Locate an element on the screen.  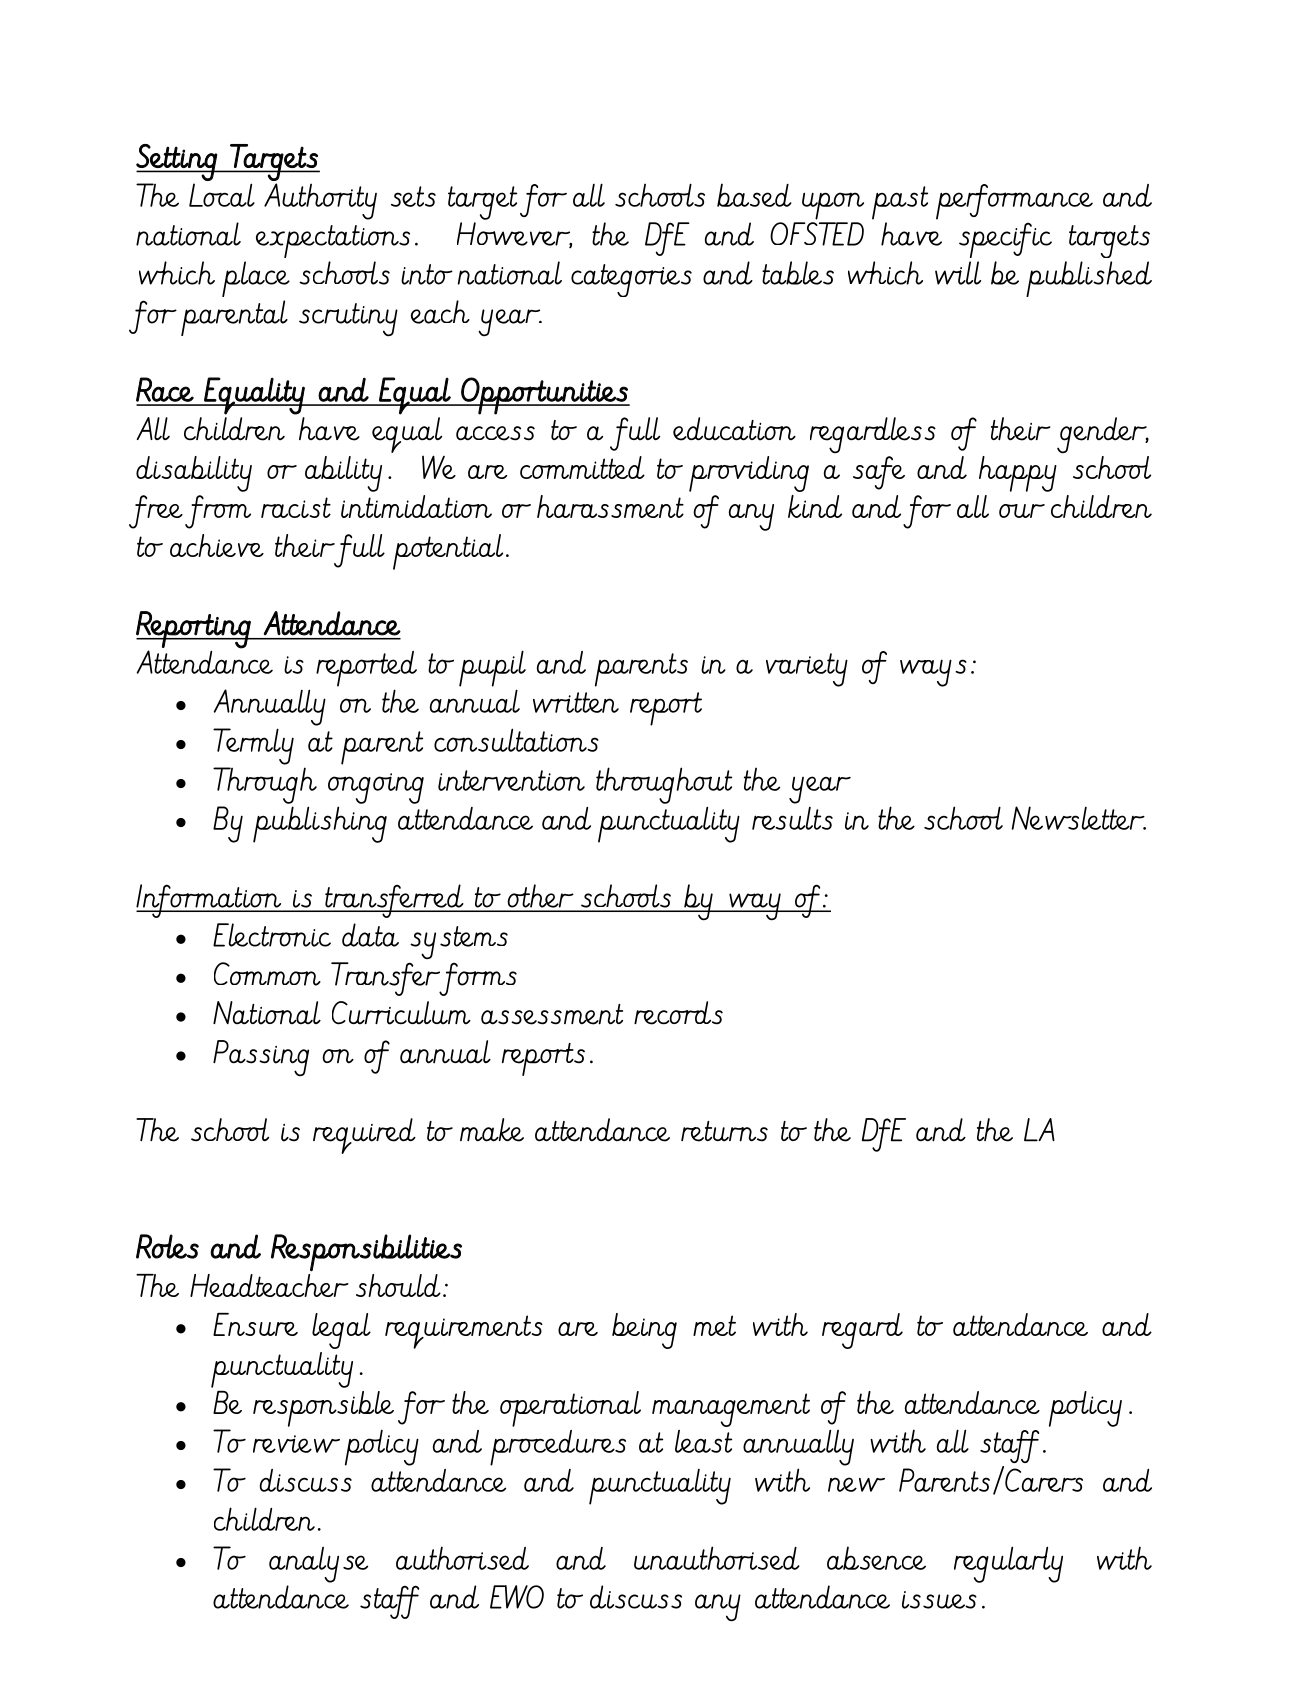
ways is located at coordinates (933, 673).
